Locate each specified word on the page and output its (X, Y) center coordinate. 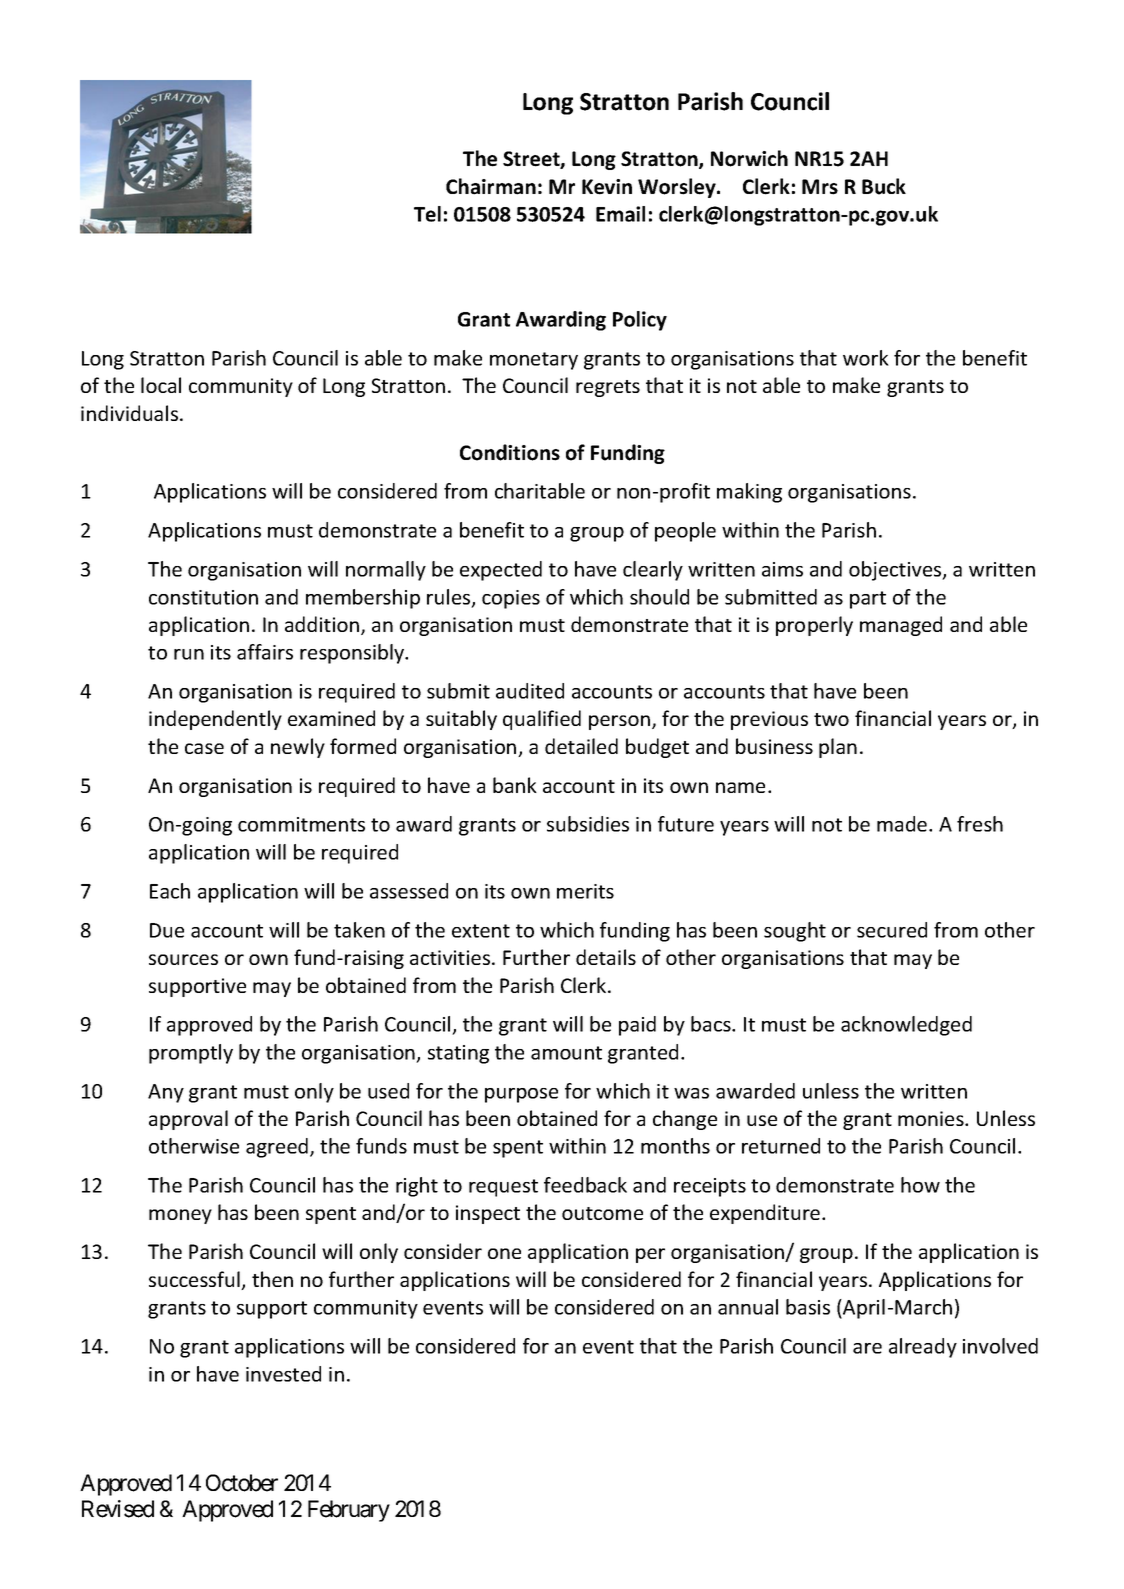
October (242, 1483)
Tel (427, 214)
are (867, 1348)
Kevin (607, 187)
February (349, 1511)
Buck (884, 186)
